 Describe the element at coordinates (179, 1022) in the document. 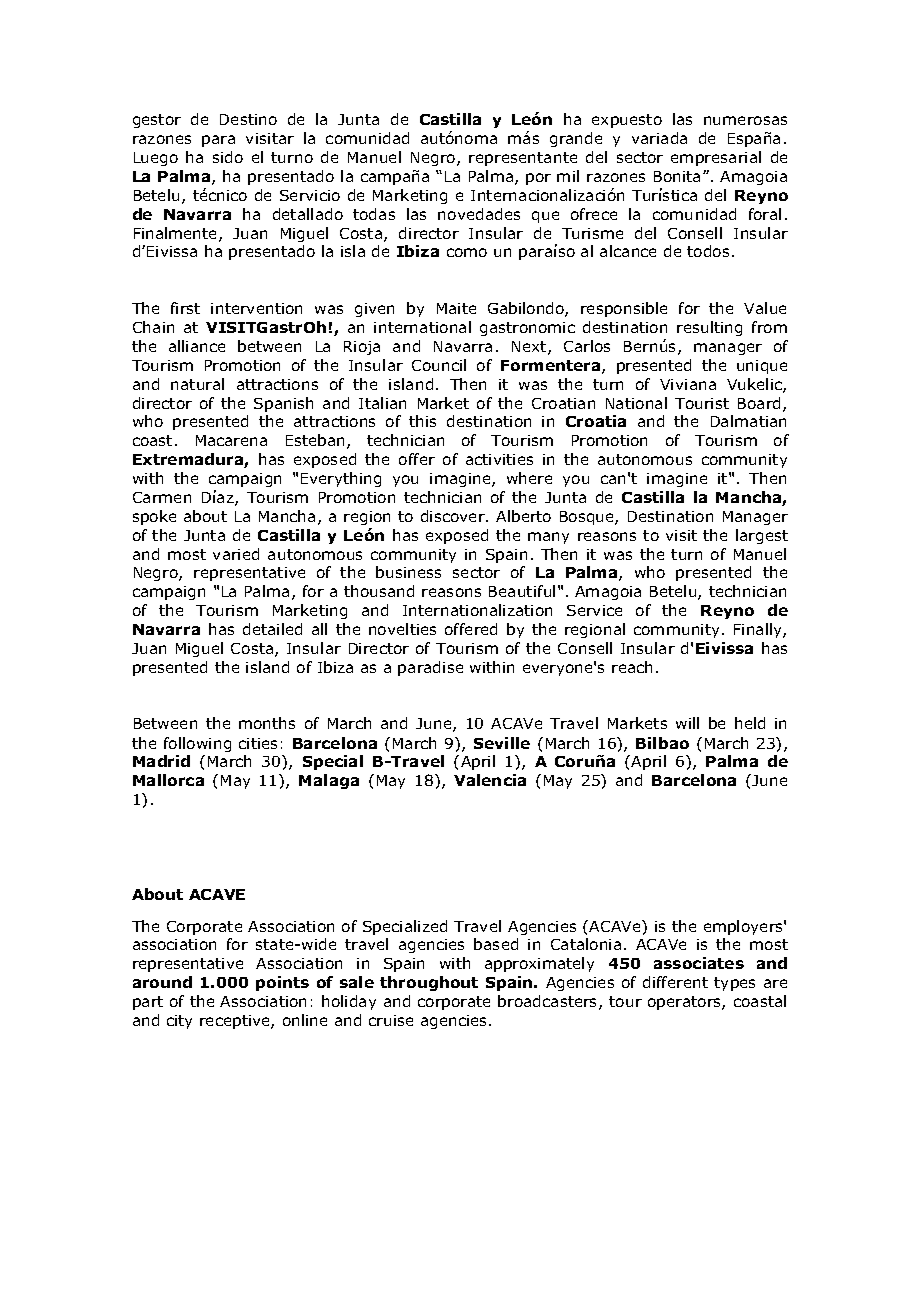

I see `city` at that location.
